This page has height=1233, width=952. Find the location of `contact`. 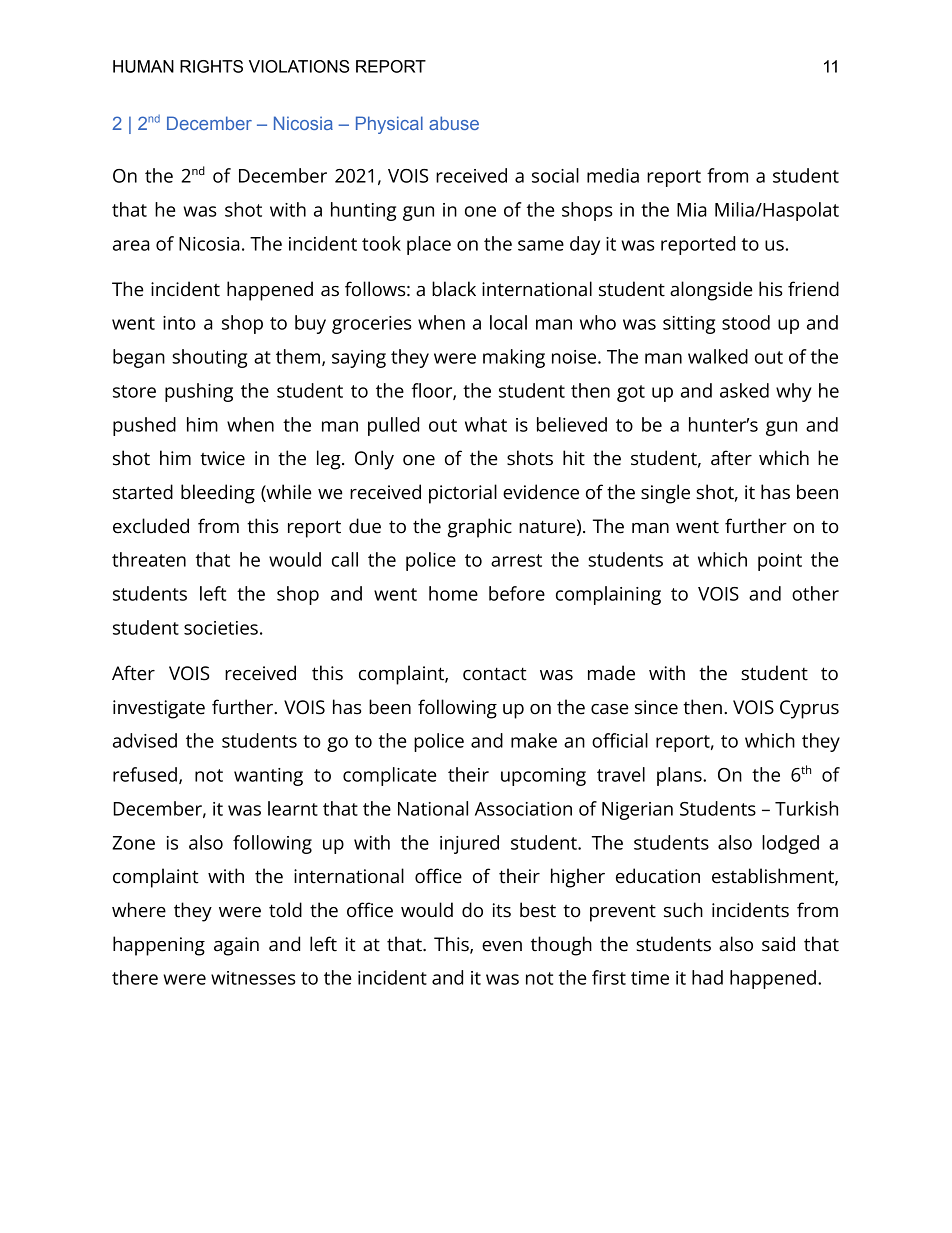

contact is located at coordinates (495, 674).
